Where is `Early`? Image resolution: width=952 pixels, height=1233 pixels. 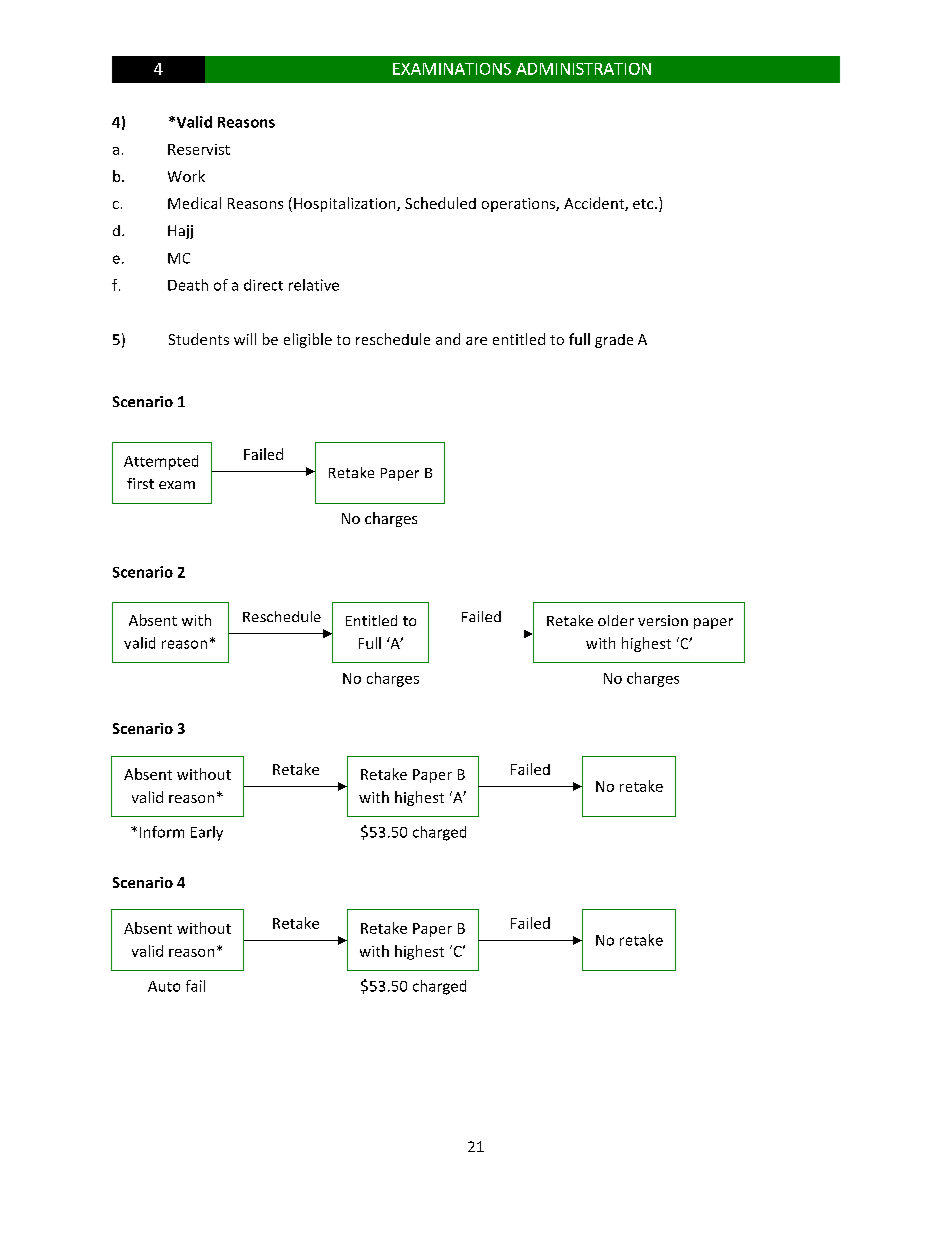
Early is located at coordinates (207, 833).
